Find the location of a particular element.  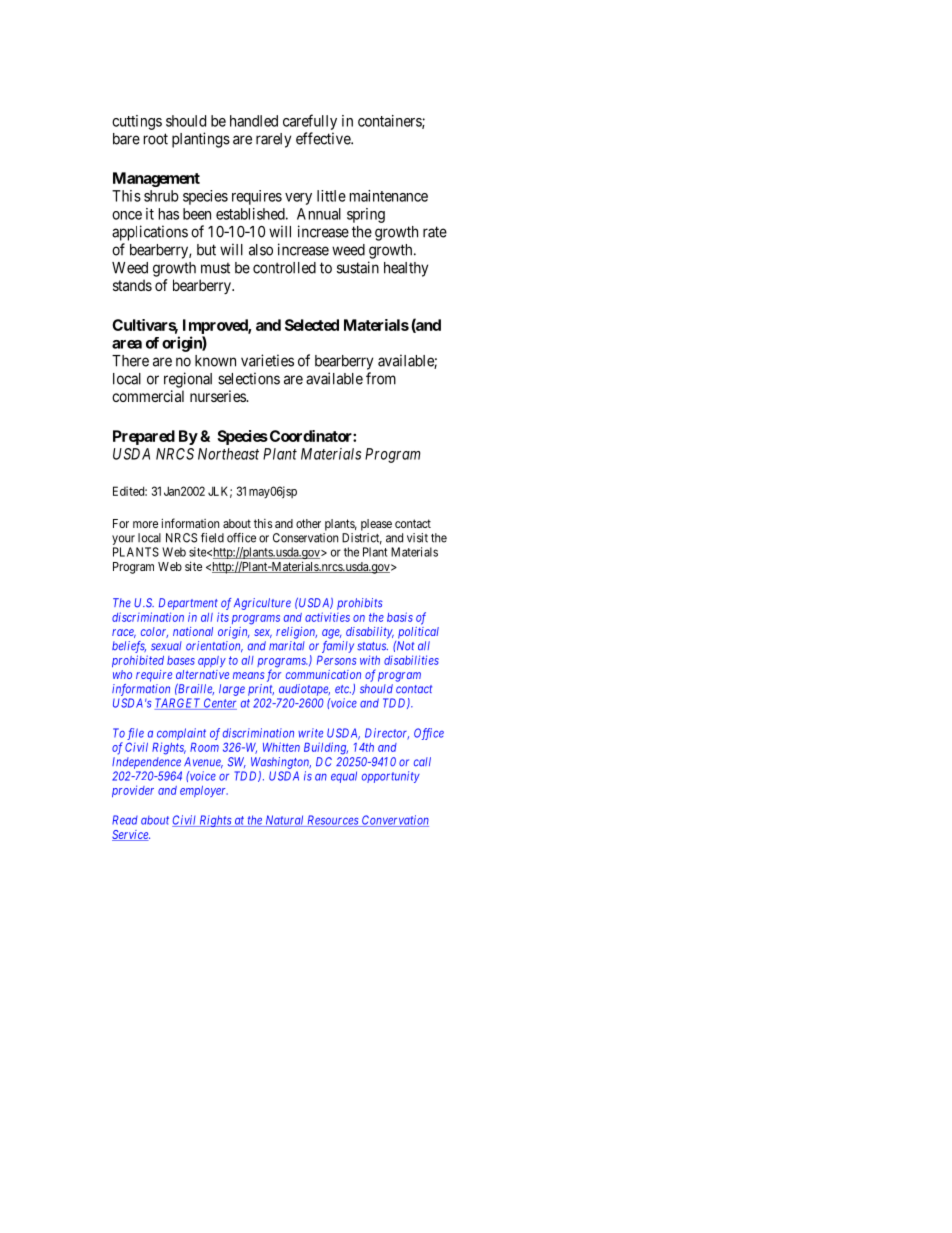

Prepared is located at coordinates (144, 437).
